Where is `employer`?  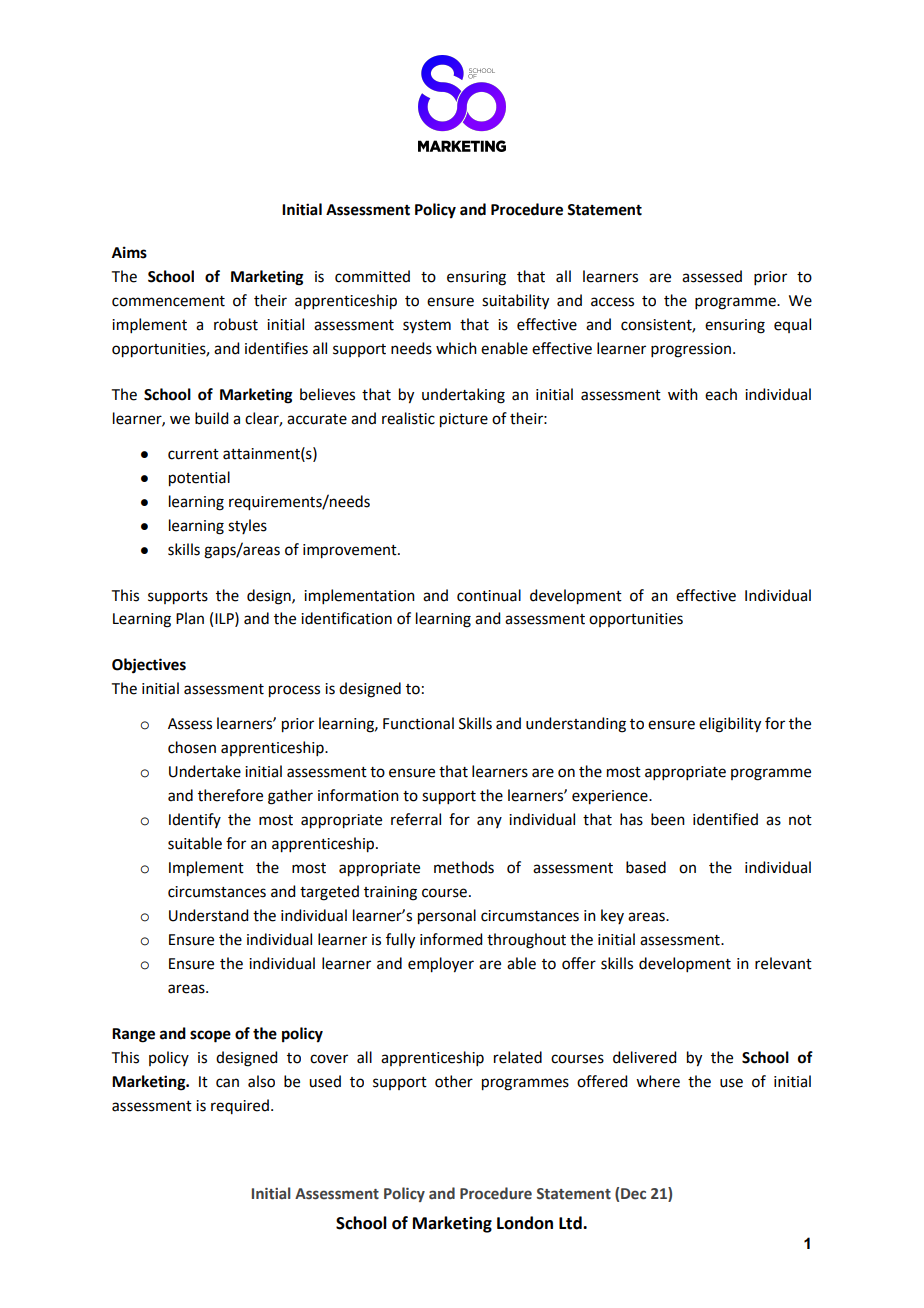 employer is located at coordinates (441, 965).
